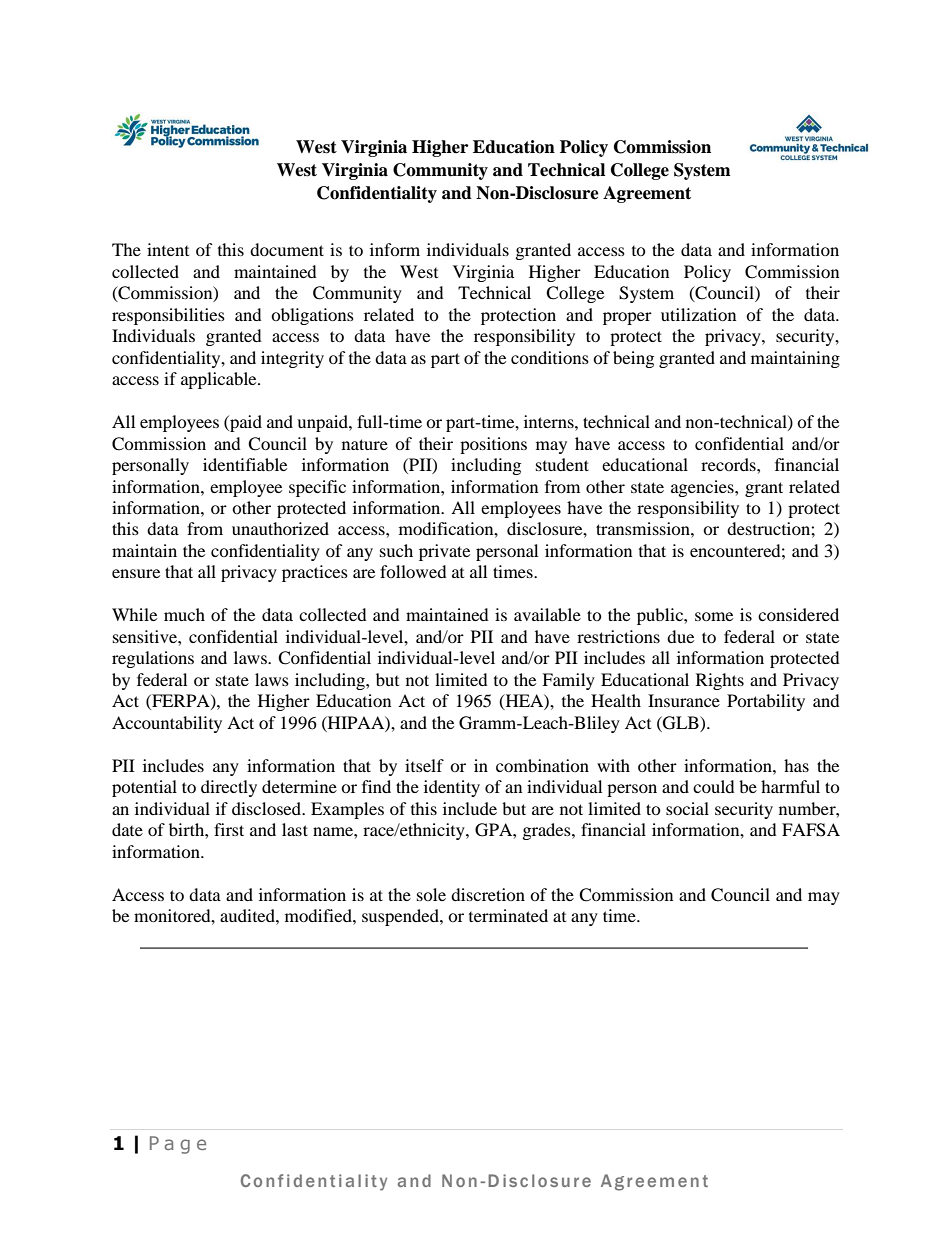 The width and height of the image is (952, 1233). What do you see at coordinates (229, 829) in the image?
I see `first` at bounding box center [229, 829].
